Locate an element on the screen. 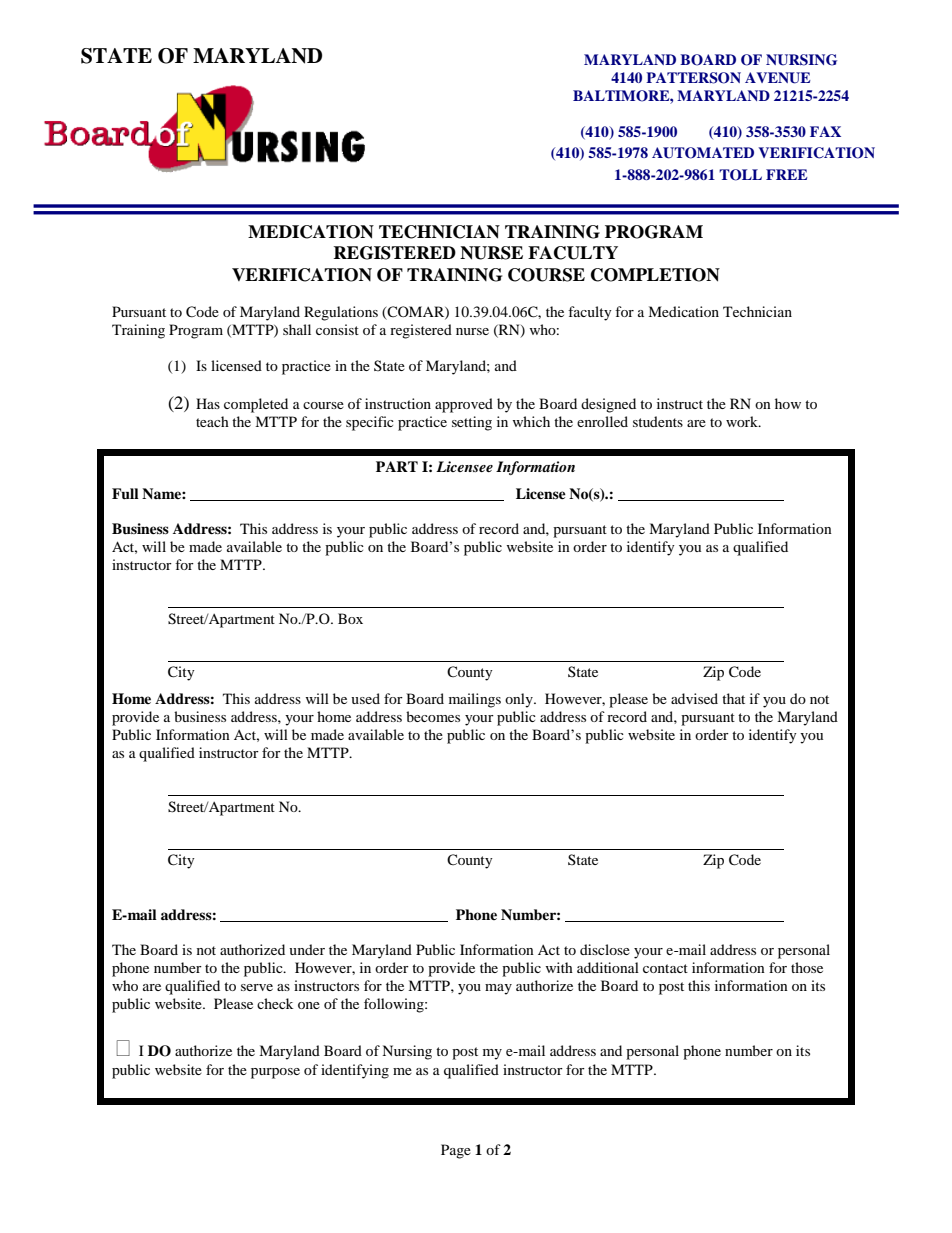 The height and width of the screenshot is (1233, 952). Regulations is located at coordinates (341, 313).
